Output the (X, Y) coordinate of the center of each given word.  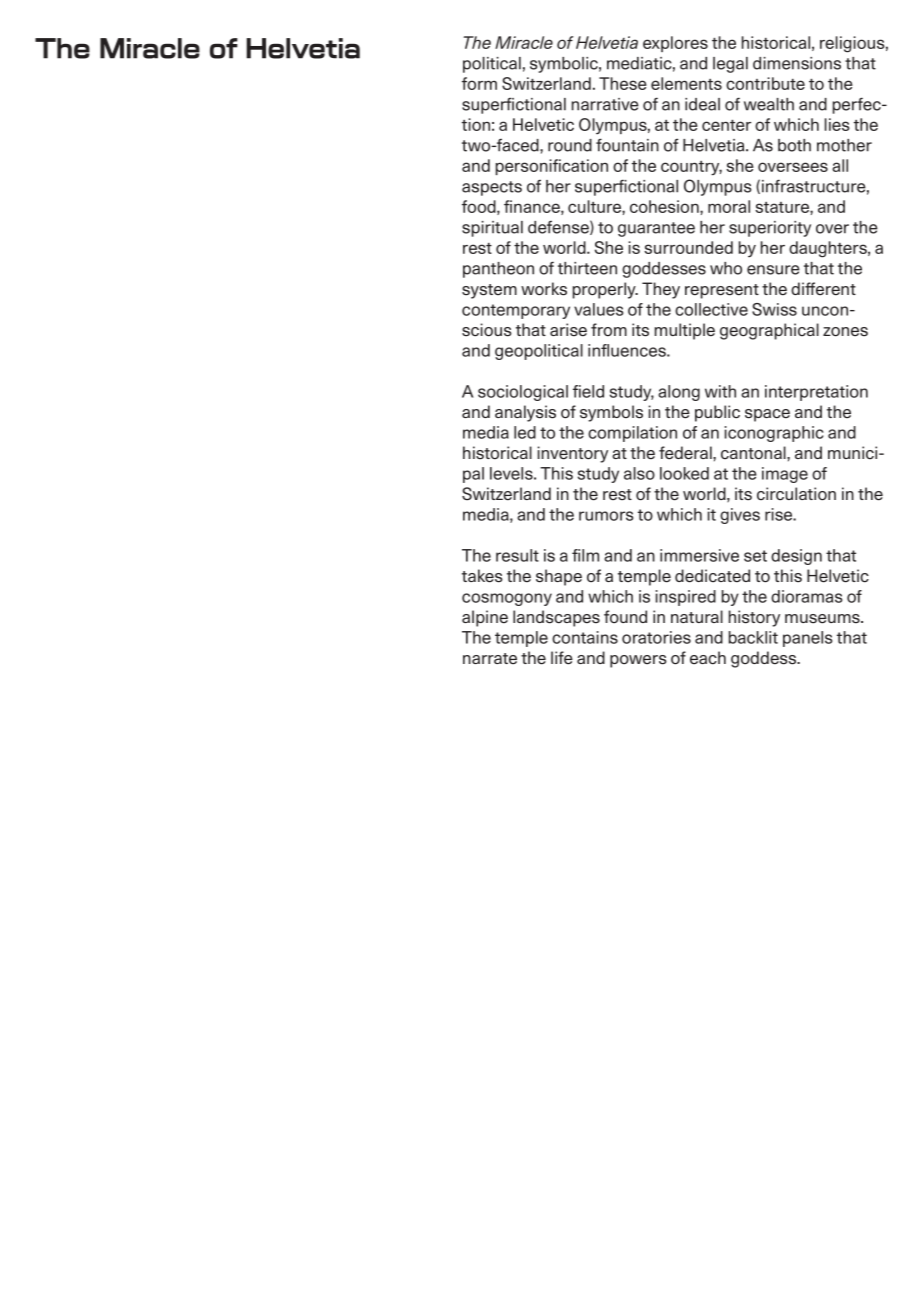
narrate (490, 659)
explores (675, 44)
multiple (685, 331)
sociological (523, 393)
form (479, 83)
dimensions (797, 63)
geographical (769, 331)
